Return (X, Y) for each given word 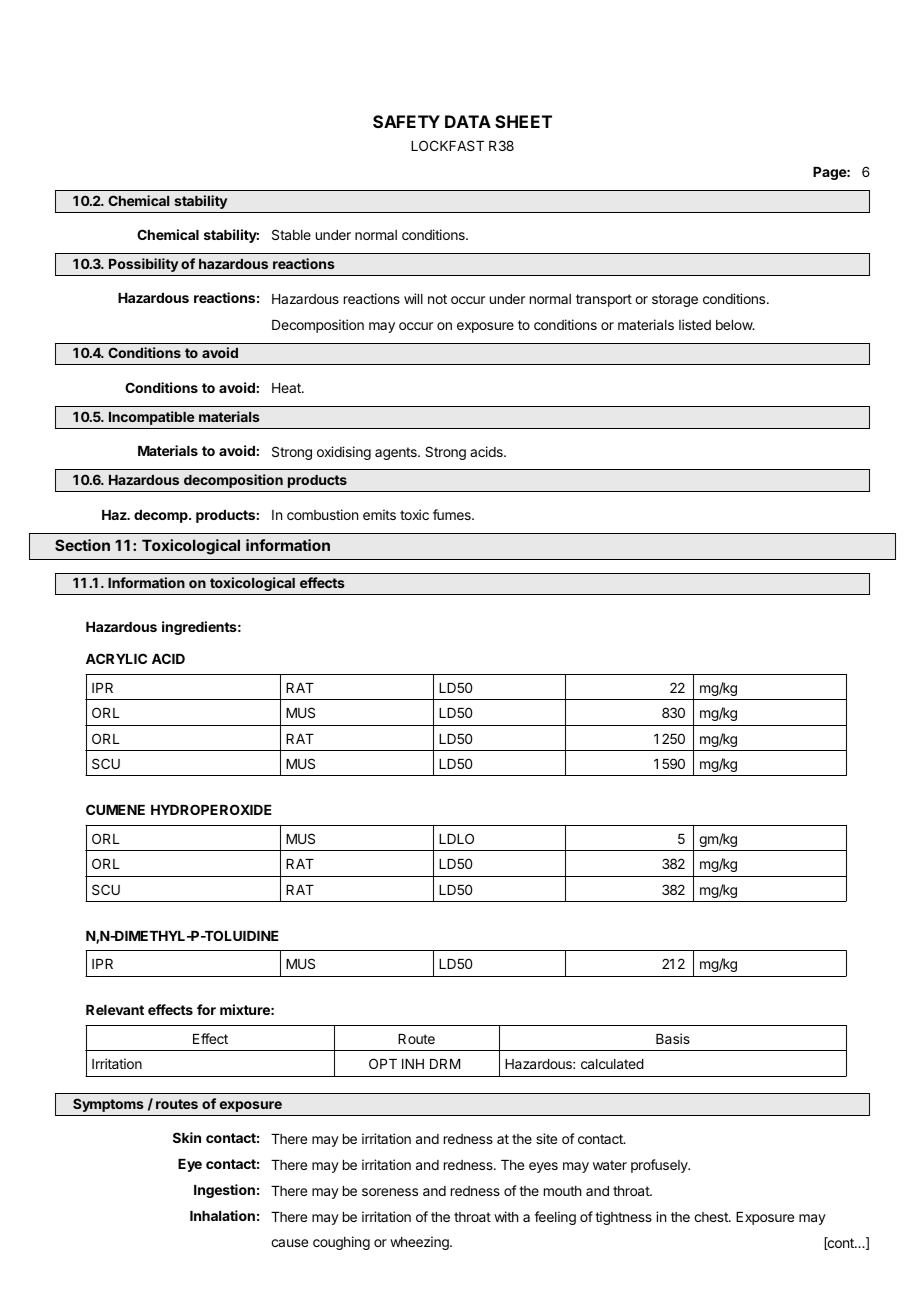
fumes (453, 514)
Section (82, 545)
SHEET (523, 121)
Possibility (143, 265)
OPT (383, 1063)
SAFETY (406, 121)
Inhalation (222, 1215)
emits (379, 514)
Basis (673, 1038)
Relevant (115, 1010)
